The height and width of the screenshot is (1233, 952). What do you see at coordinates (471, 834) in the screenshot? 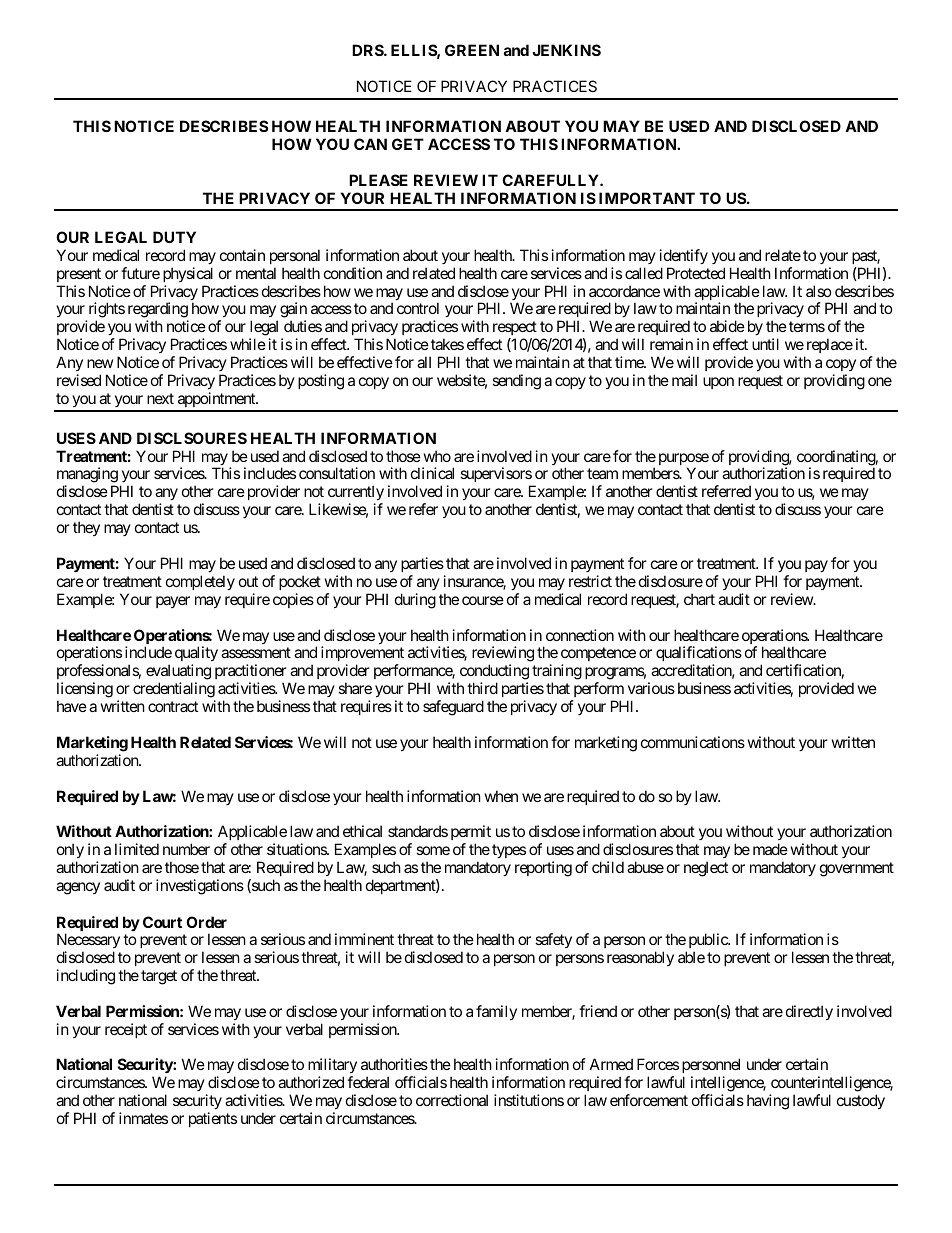
I see `permit` at bounding box center [471, 834].
